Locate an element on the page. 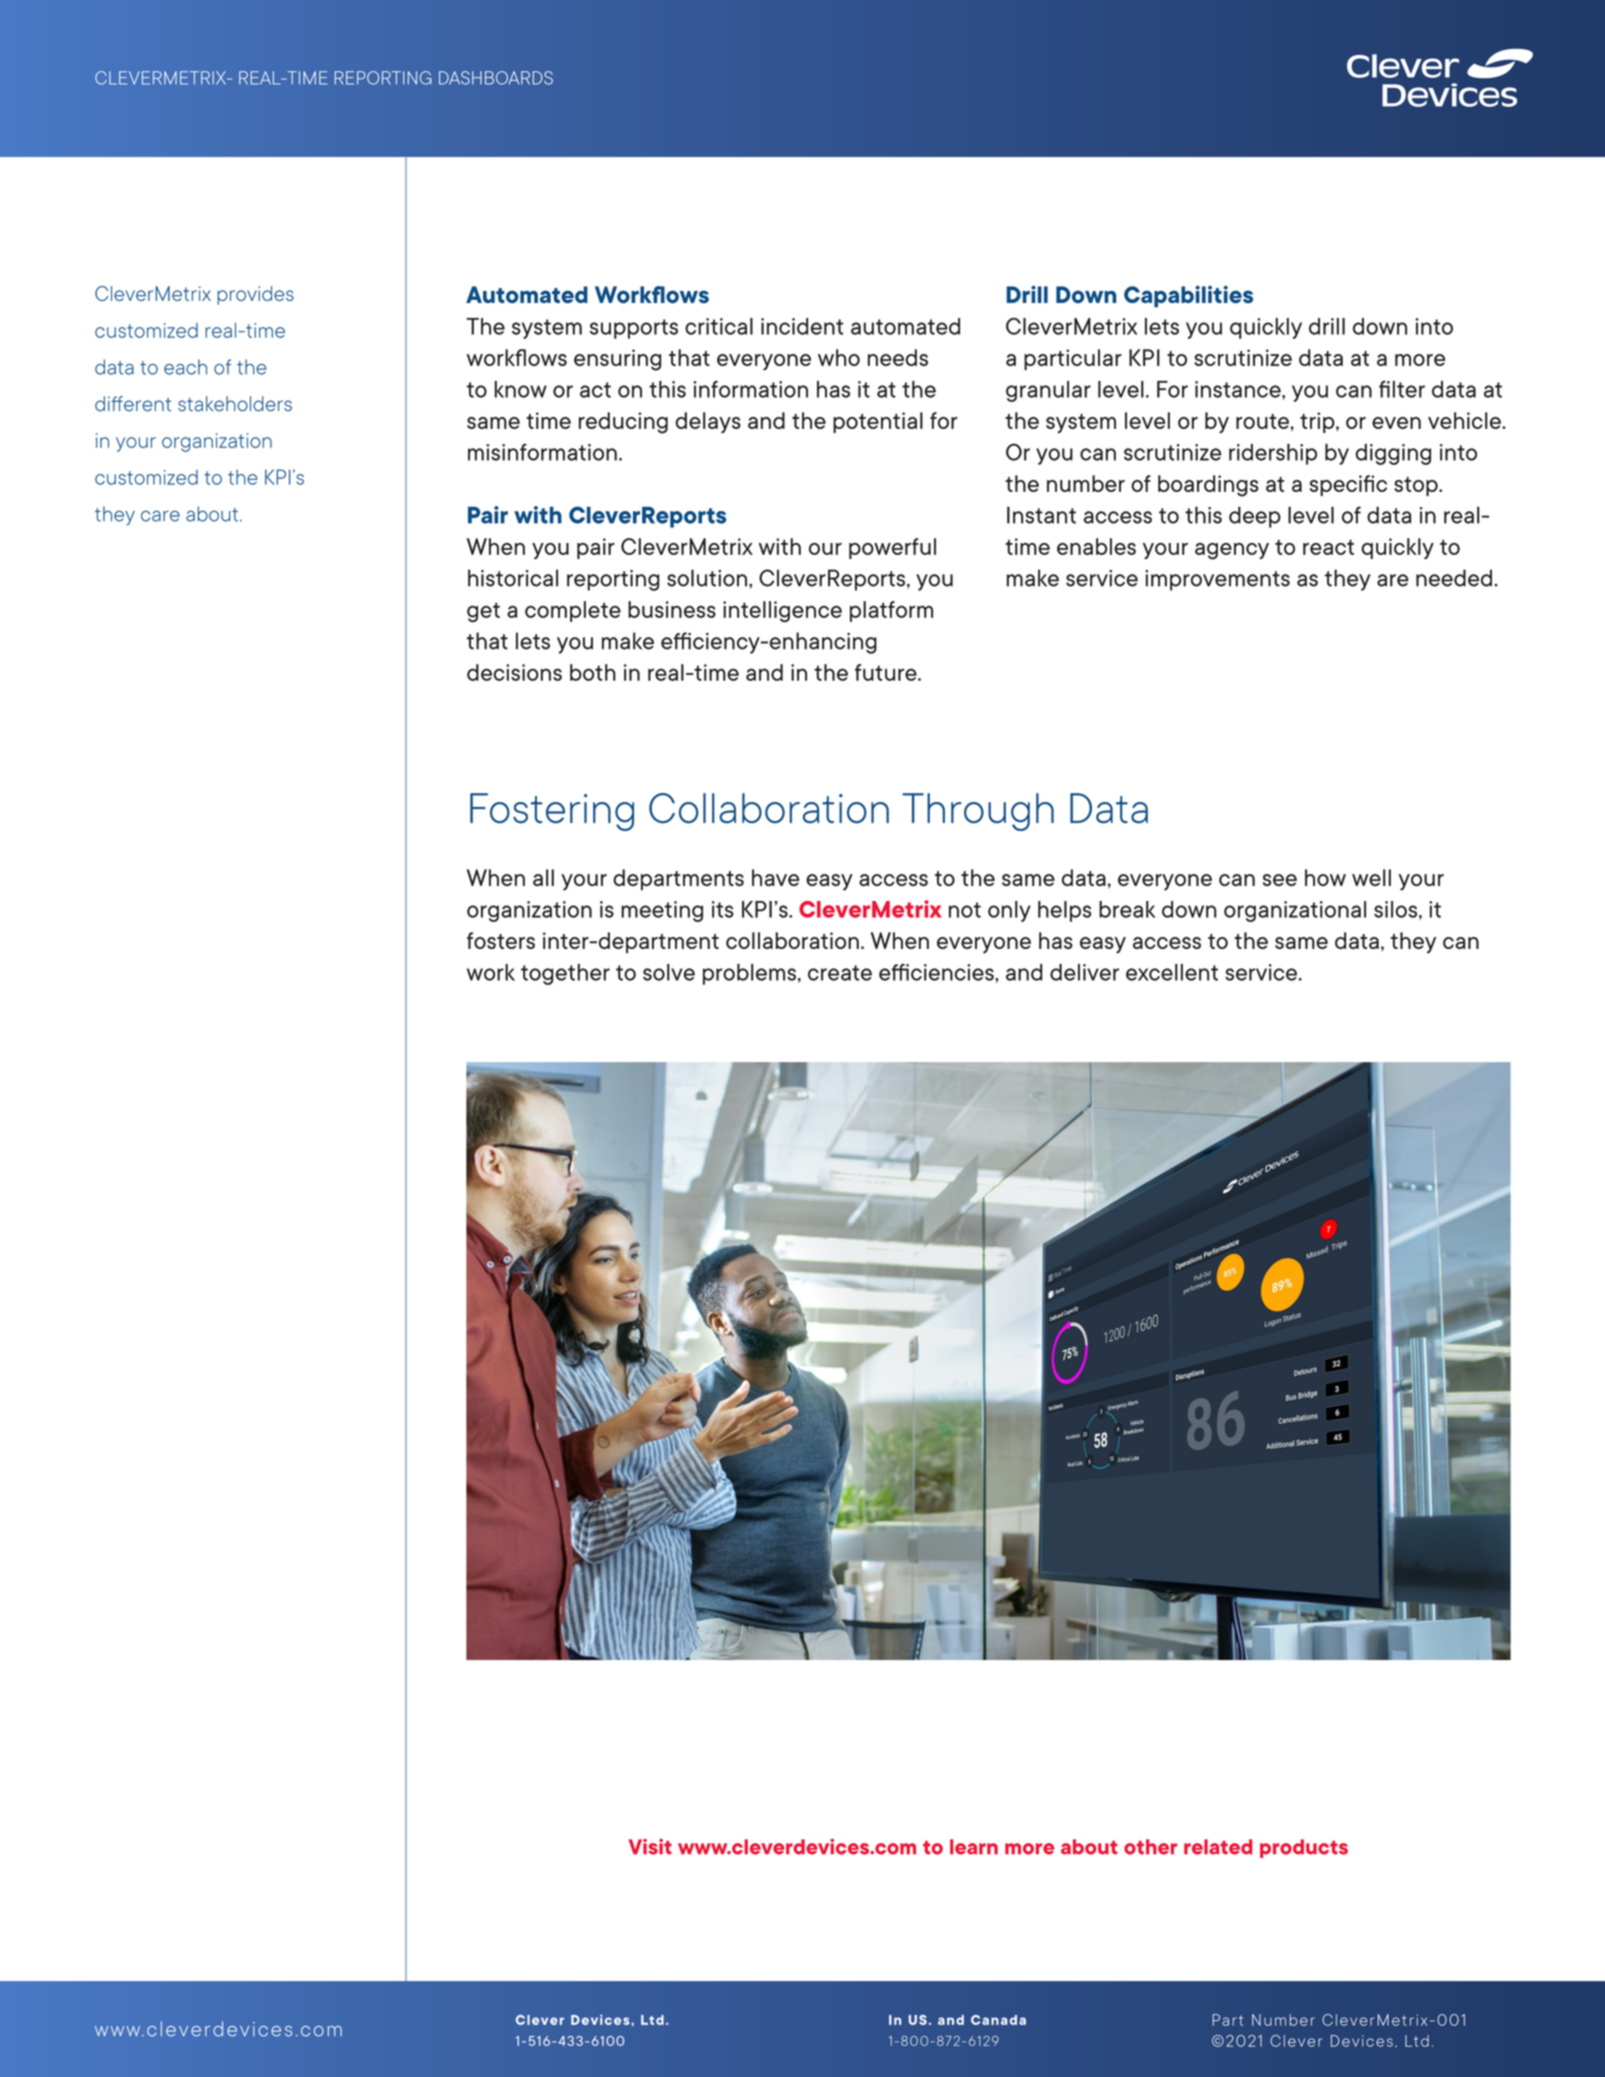 Image resolution: width=1605 pixels, height=2077 pixels. future is located at coordinates (887, 672).
